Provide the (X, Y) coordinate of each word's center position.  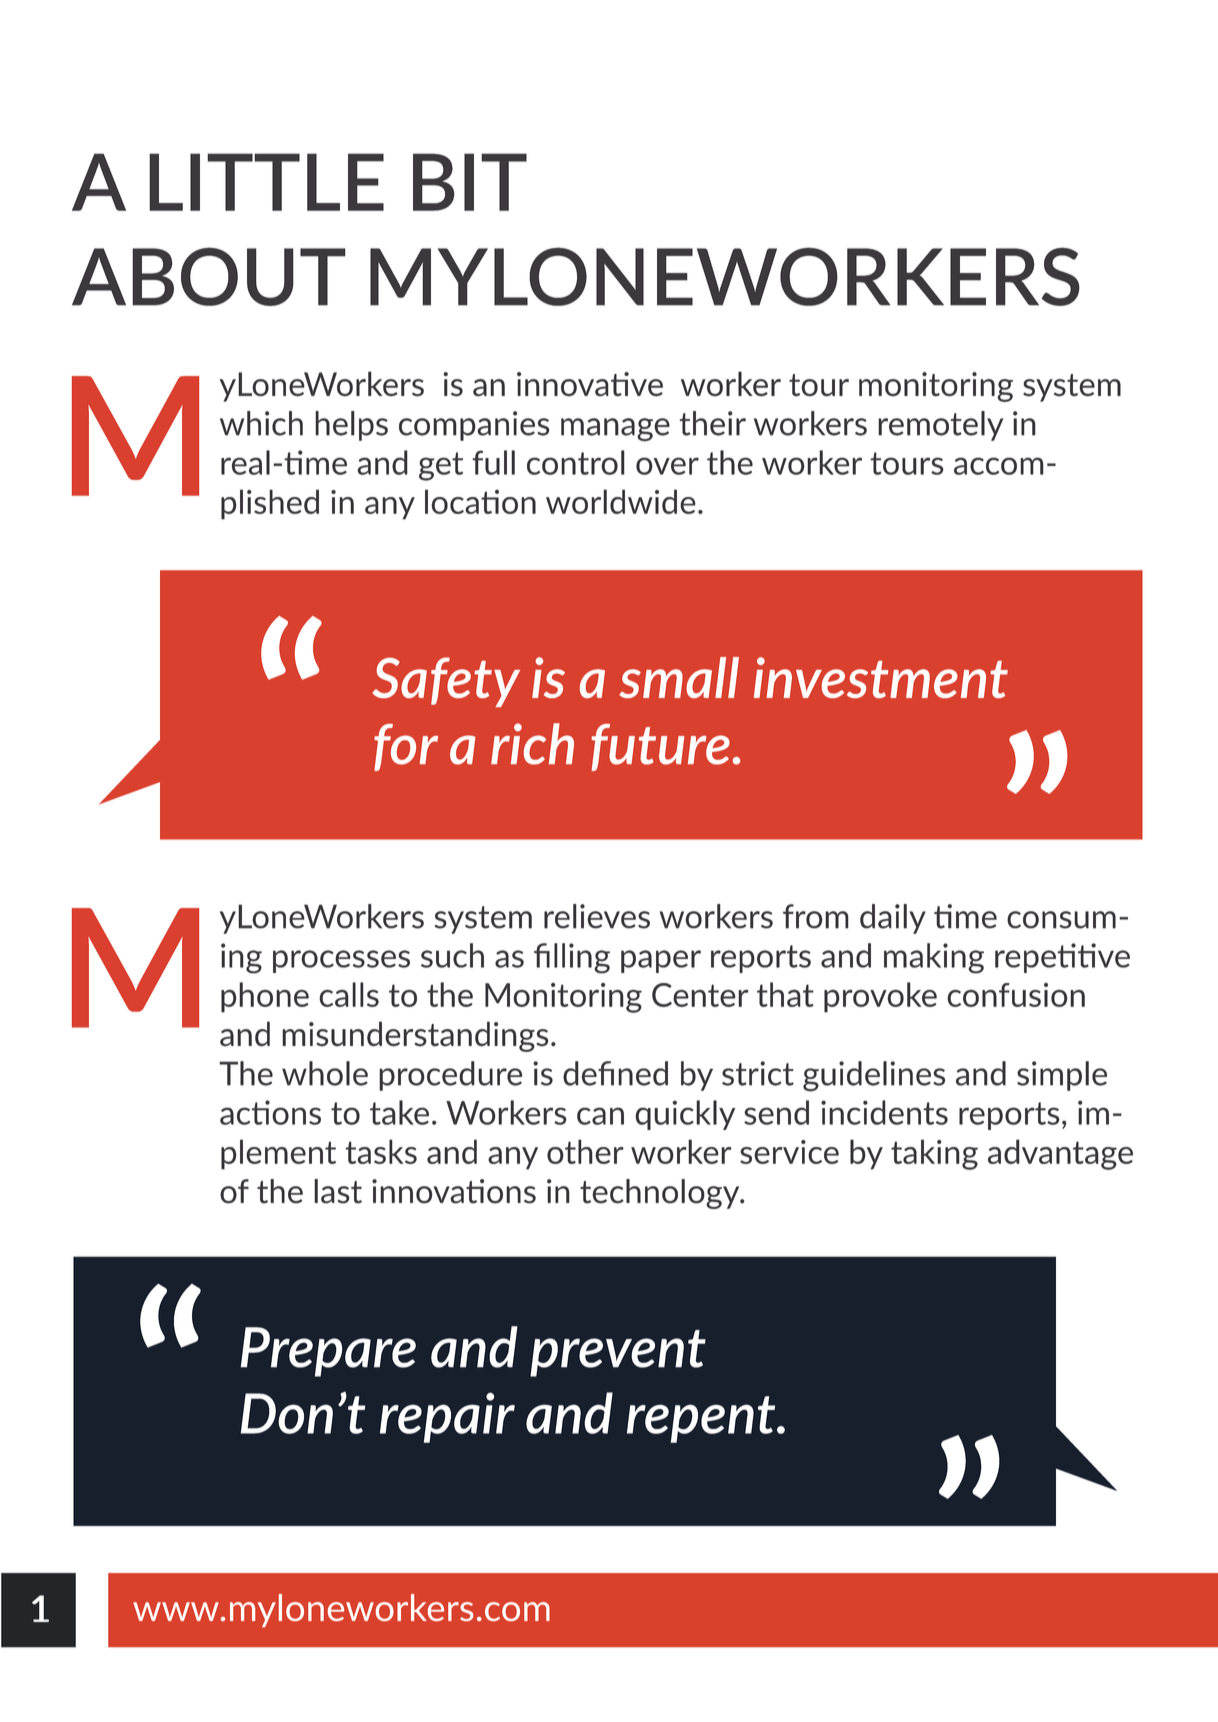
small (679, 677)
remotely (940, 426)
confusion (1016, 995)
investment (881, 677)
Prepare (328, 1352)
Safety (446, 682)
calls (349, 994)
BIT (470, 182)
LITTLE (266, 182)
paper (661, 961)
